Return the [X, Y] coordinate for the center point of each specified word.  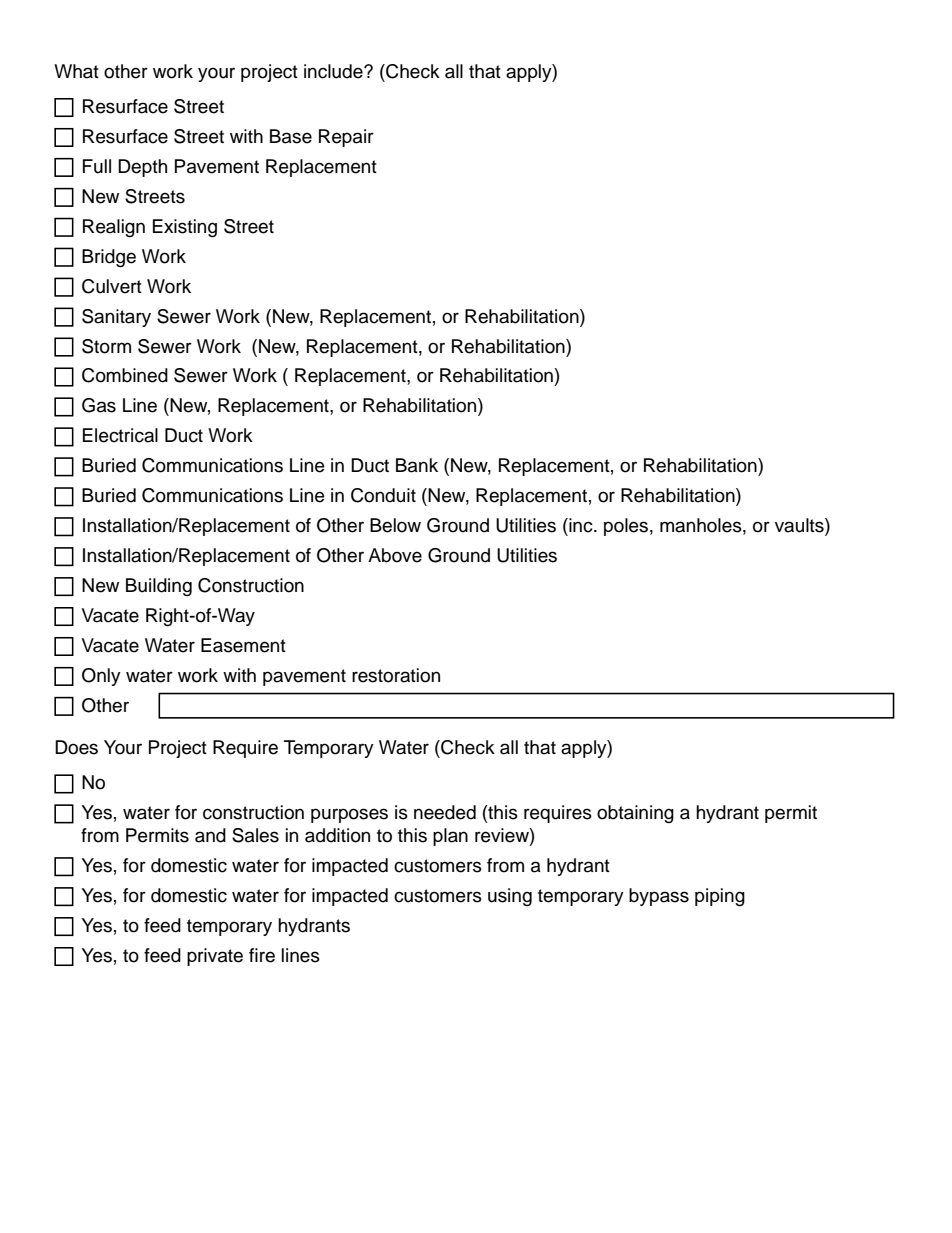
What [76, 71]
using [510, 897]
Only [101, 677]
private [215, 957]
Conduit [383, 495]
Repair [346, 138]
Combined [125, 375]
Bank [417, 465]
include [334, 71]
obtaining [635, 814]
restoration [396, 675]
